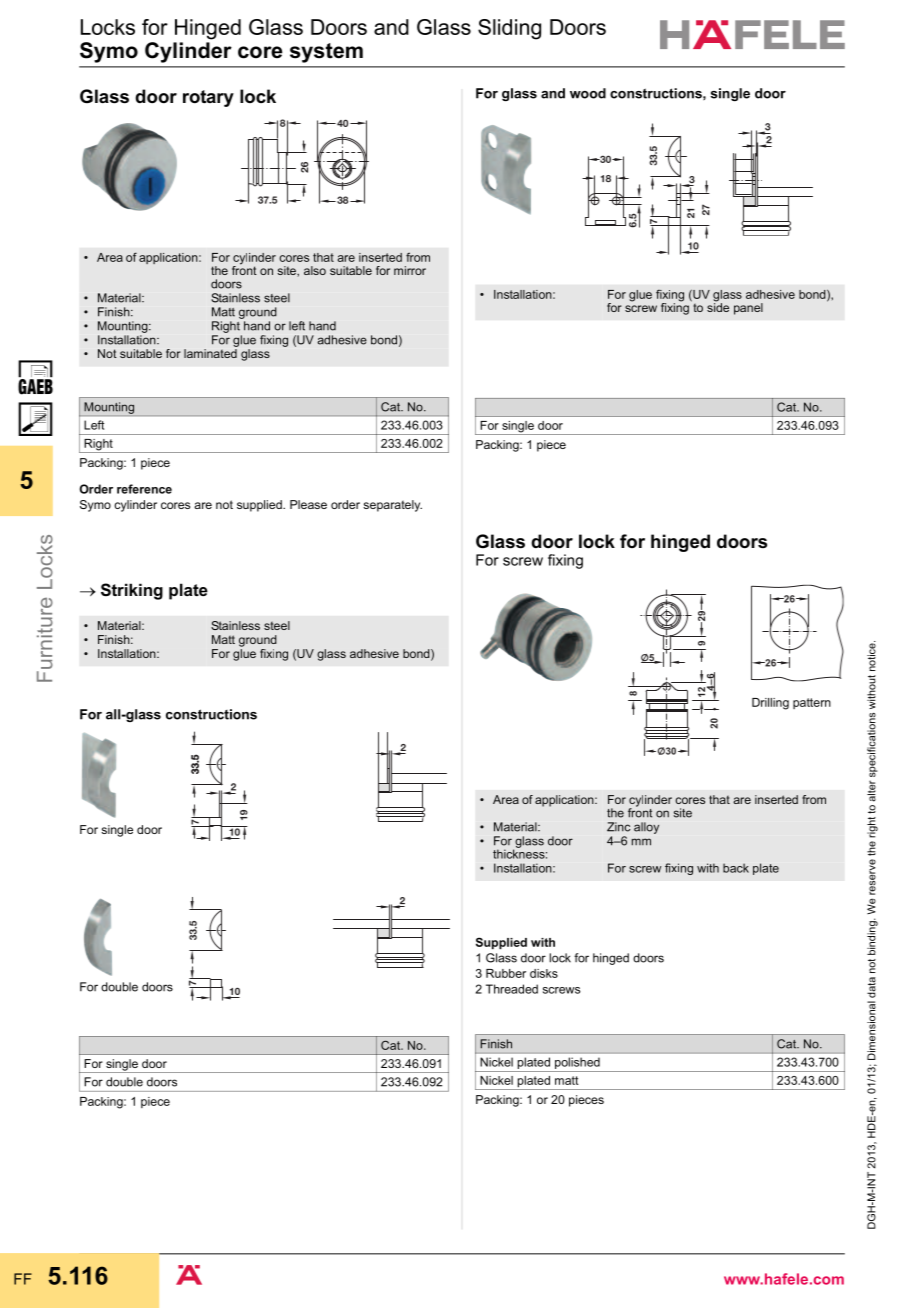 The height and width of the document is (1308, 924). I want to click on side, so click(718, 306).
